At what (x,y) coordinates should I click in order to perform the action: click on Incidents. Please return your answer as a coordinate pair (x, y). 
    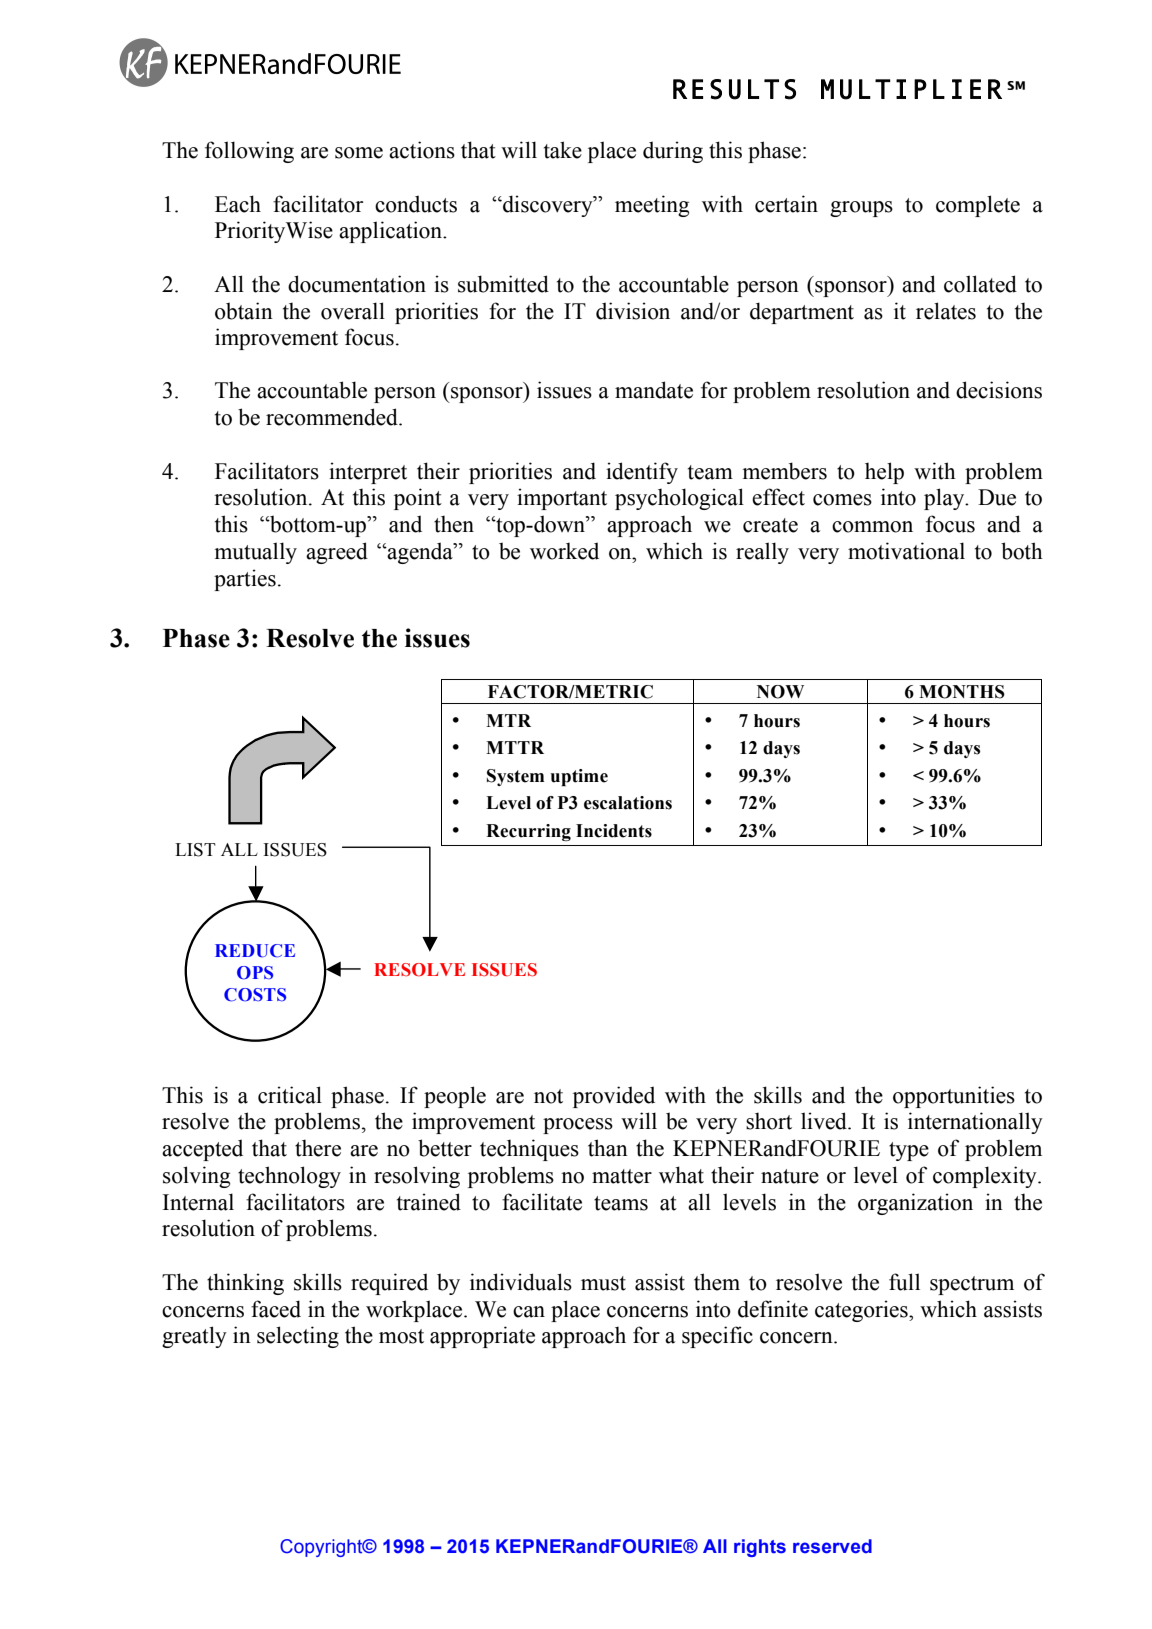
    Looking at the image, I should click on (614, 831).
